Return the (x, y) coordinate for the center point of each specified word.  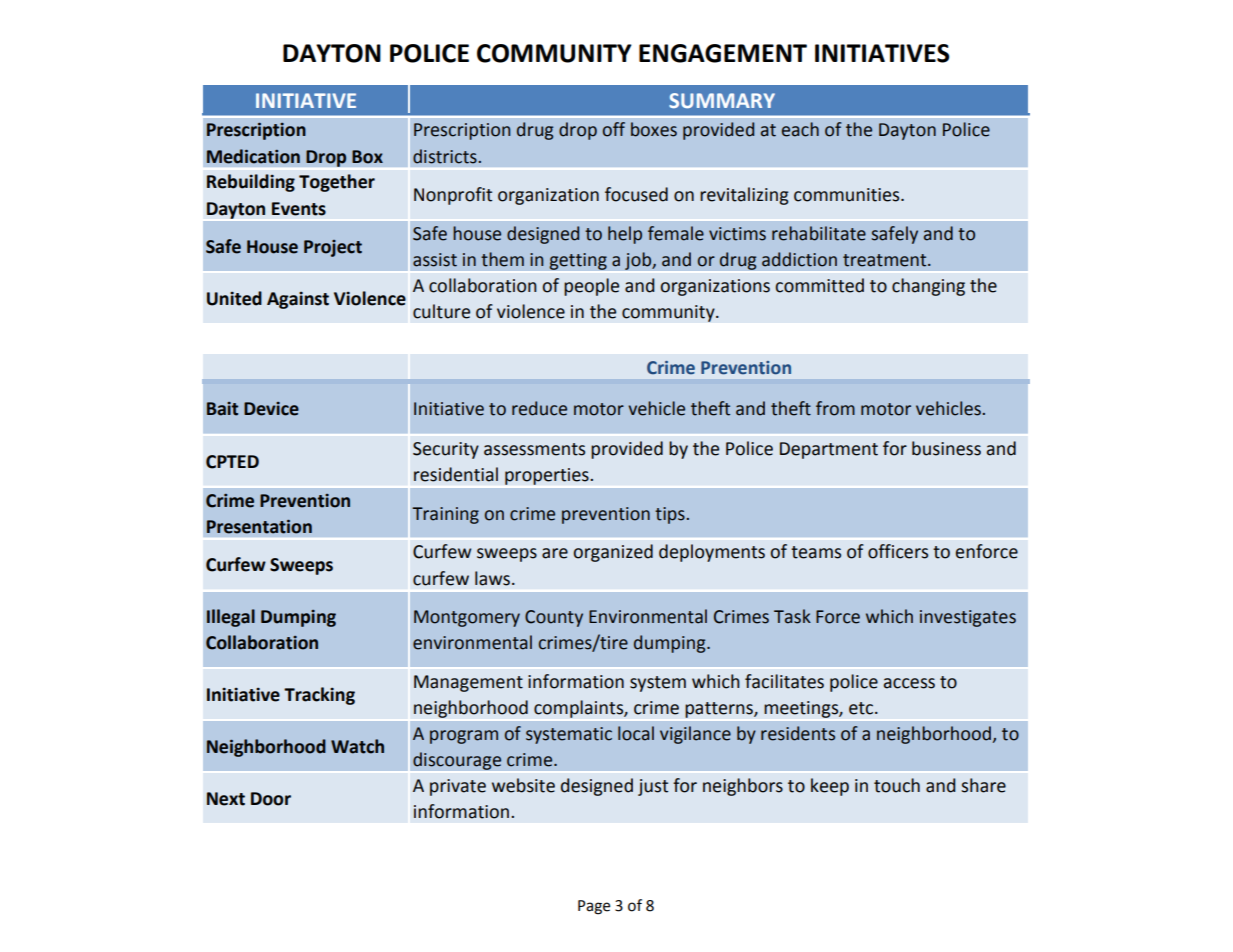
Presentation (259, 527)
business (946, 448)
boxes (654, 129)
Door (271, 799)
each (800, 129)
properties (548, 476)
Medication (253, 156)
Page (594, 907)
